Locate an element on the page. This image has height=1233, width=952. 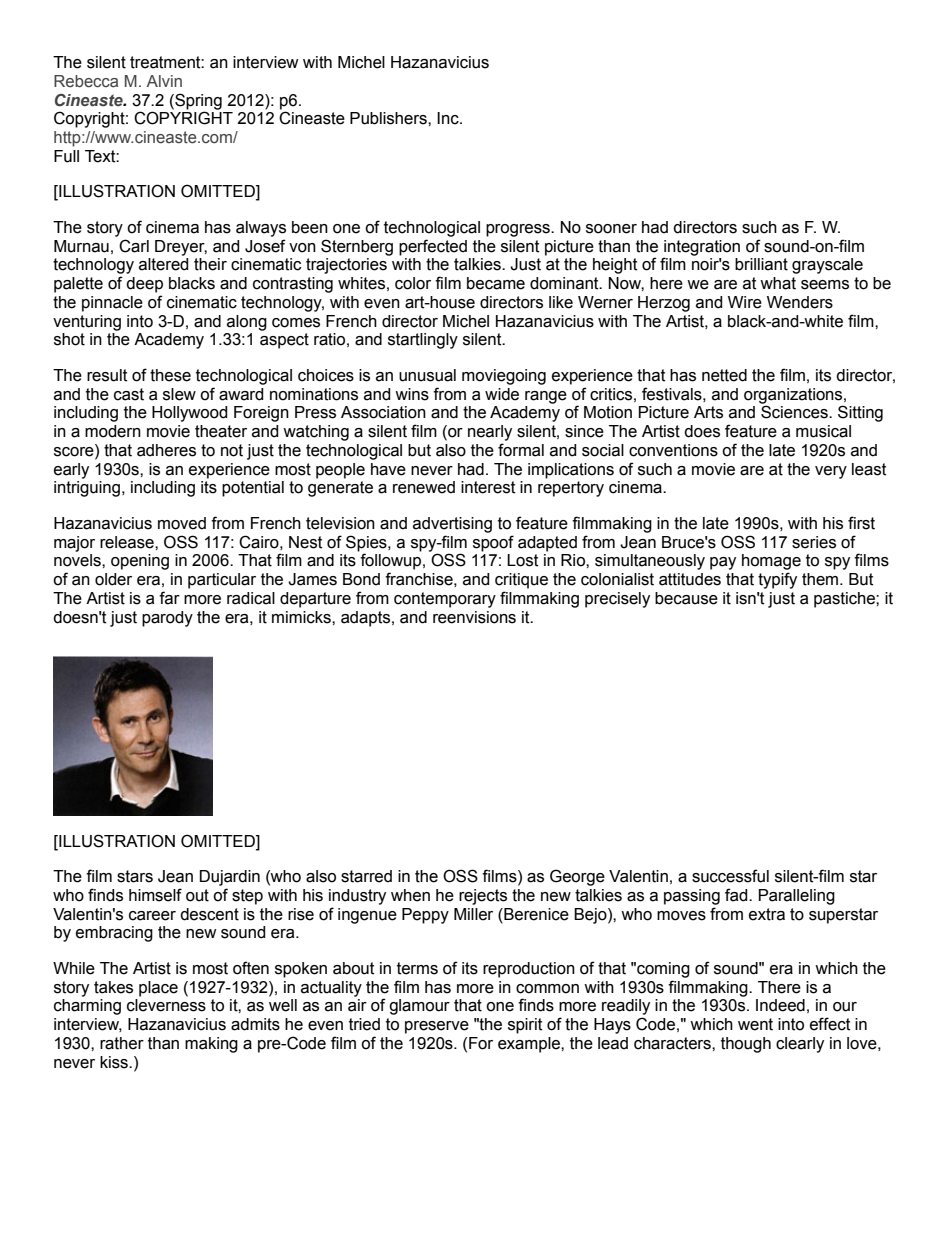
Publishers is located at coordinates (389, 118).
